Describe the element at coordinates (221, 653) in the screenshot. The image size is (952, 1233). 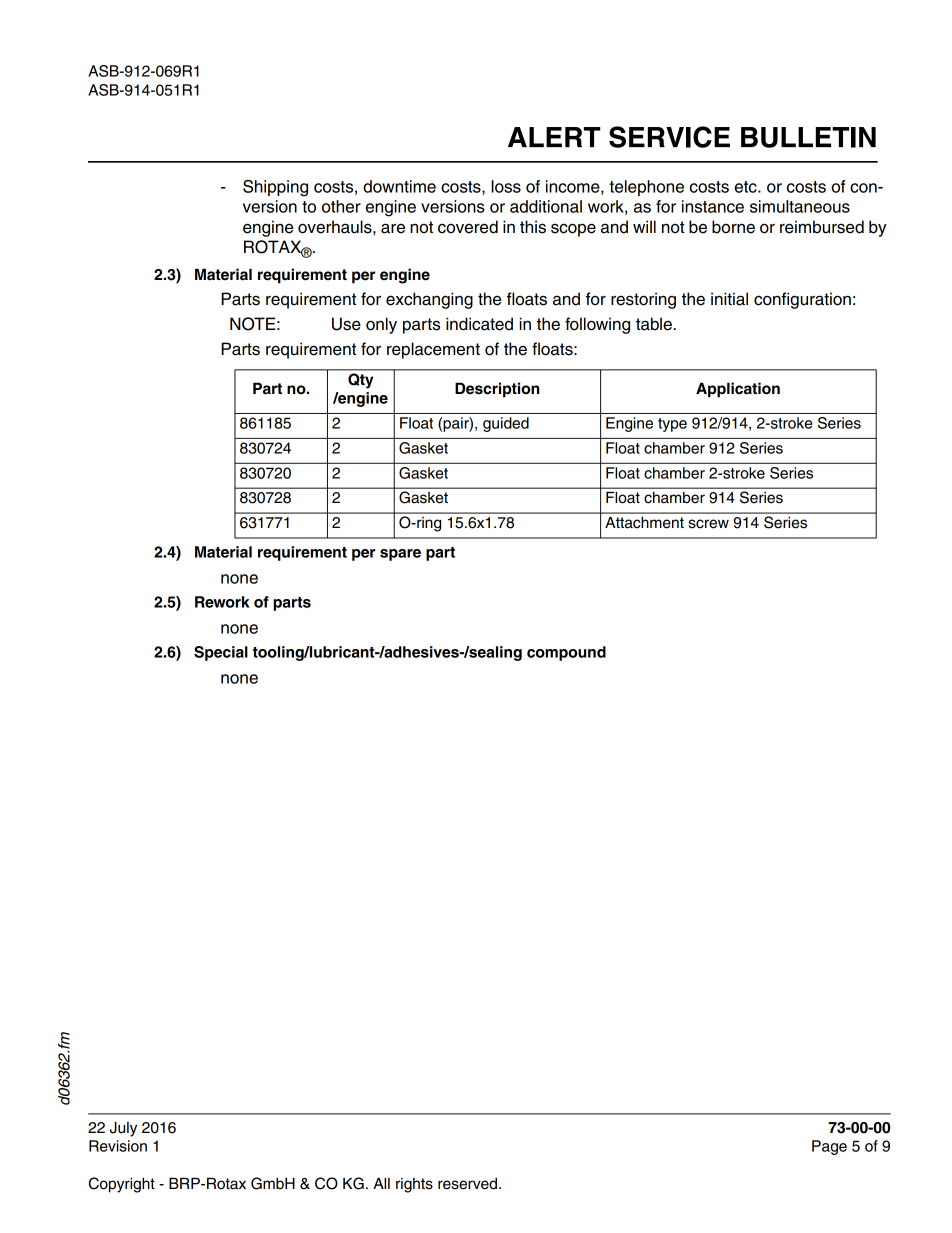
I see `Special` at that location.
